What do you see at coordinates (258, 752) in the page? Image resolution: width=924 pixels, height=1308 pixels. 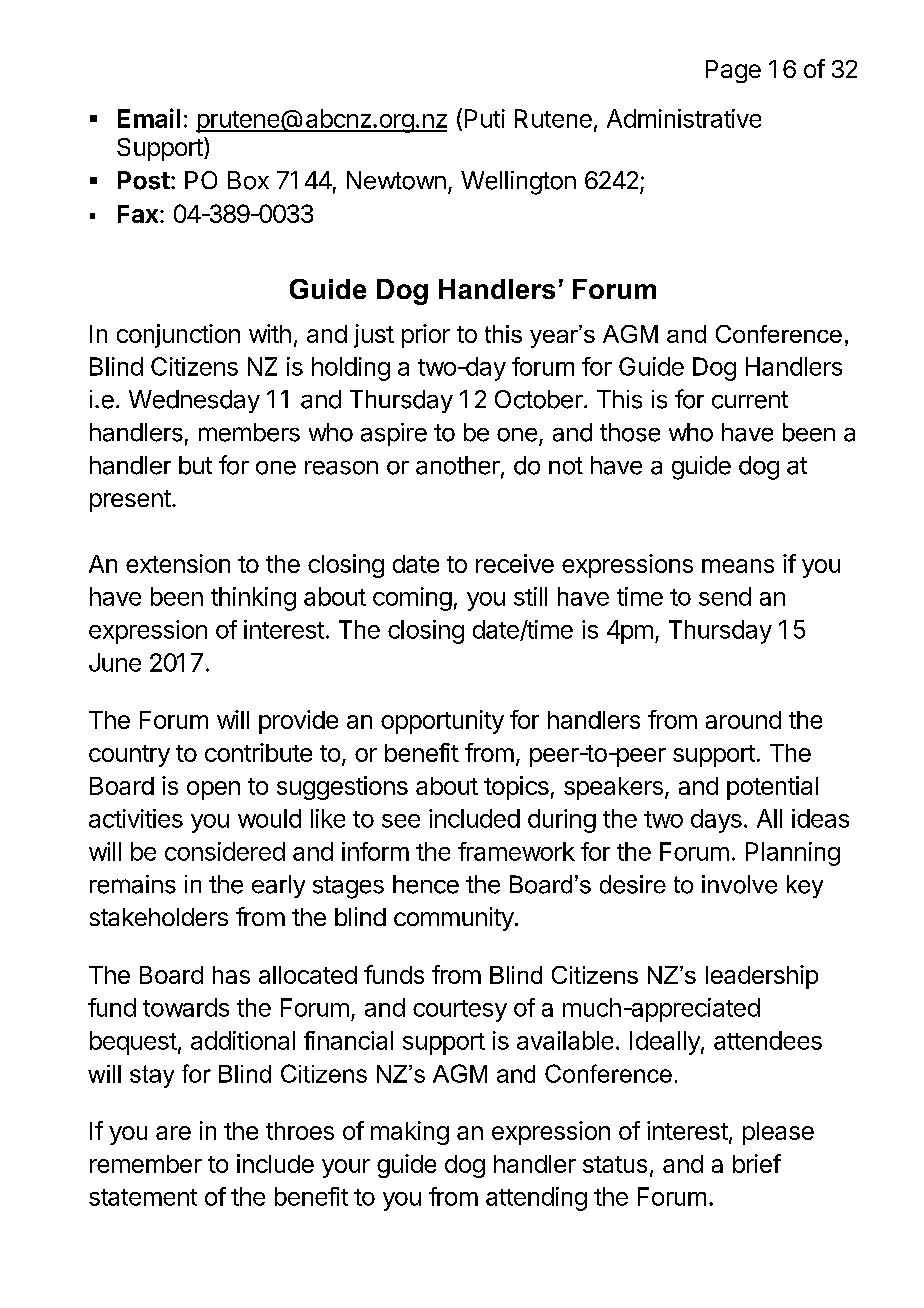 I see `contribute` at bounding box center [258, 752].
